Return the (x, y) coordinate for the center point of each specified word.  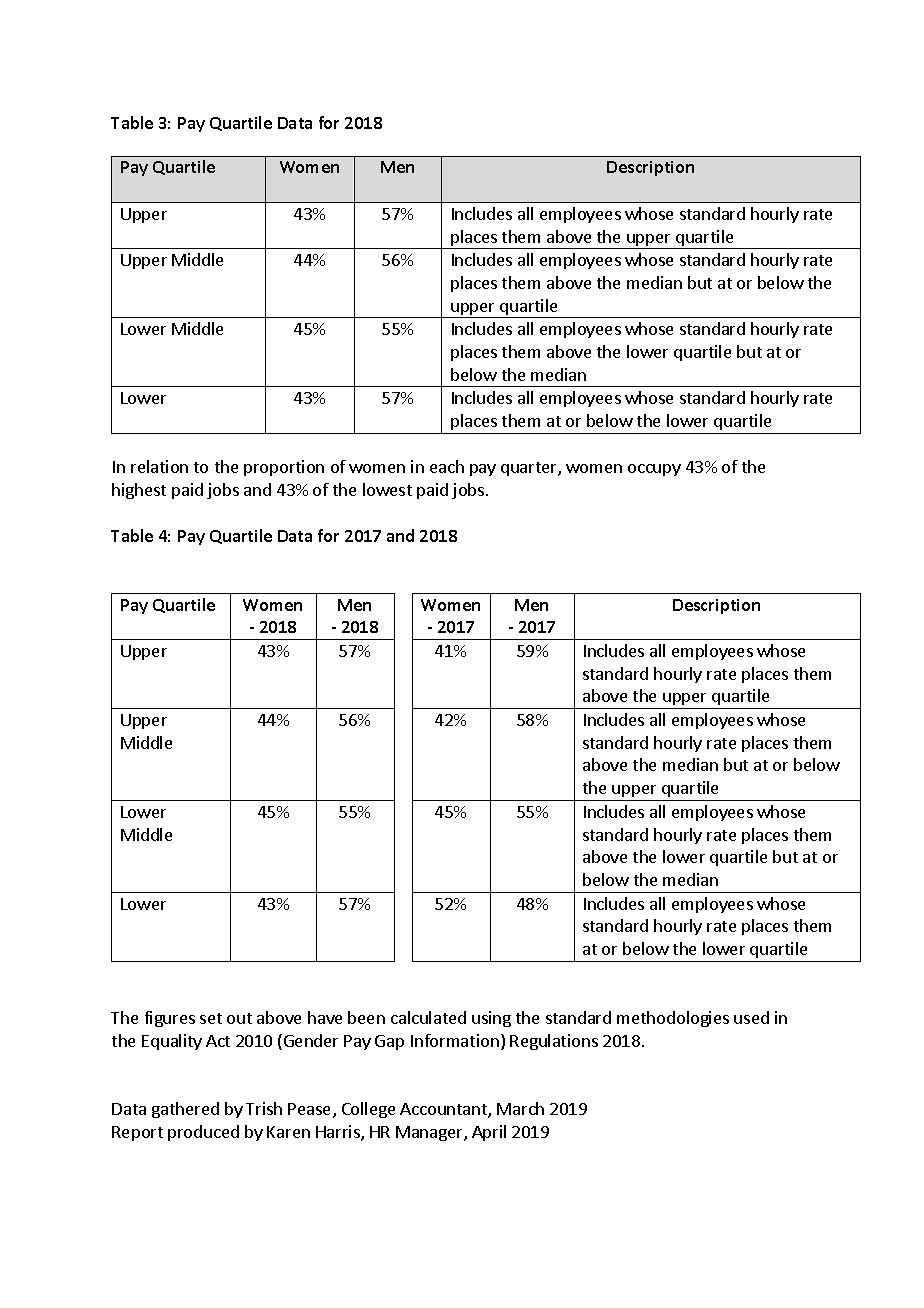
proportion (284, 468)
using (491, 1019)
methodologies (673, 1019)
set (211, 1018)
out (239, 1018)
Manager (430, 1133)
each (447, 466)
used (751, 1017)
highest (139, 491)
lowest (387, 489)
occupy (654, 470)
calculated (428, 1017)
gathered (185, 1110)
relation (159, 466)
